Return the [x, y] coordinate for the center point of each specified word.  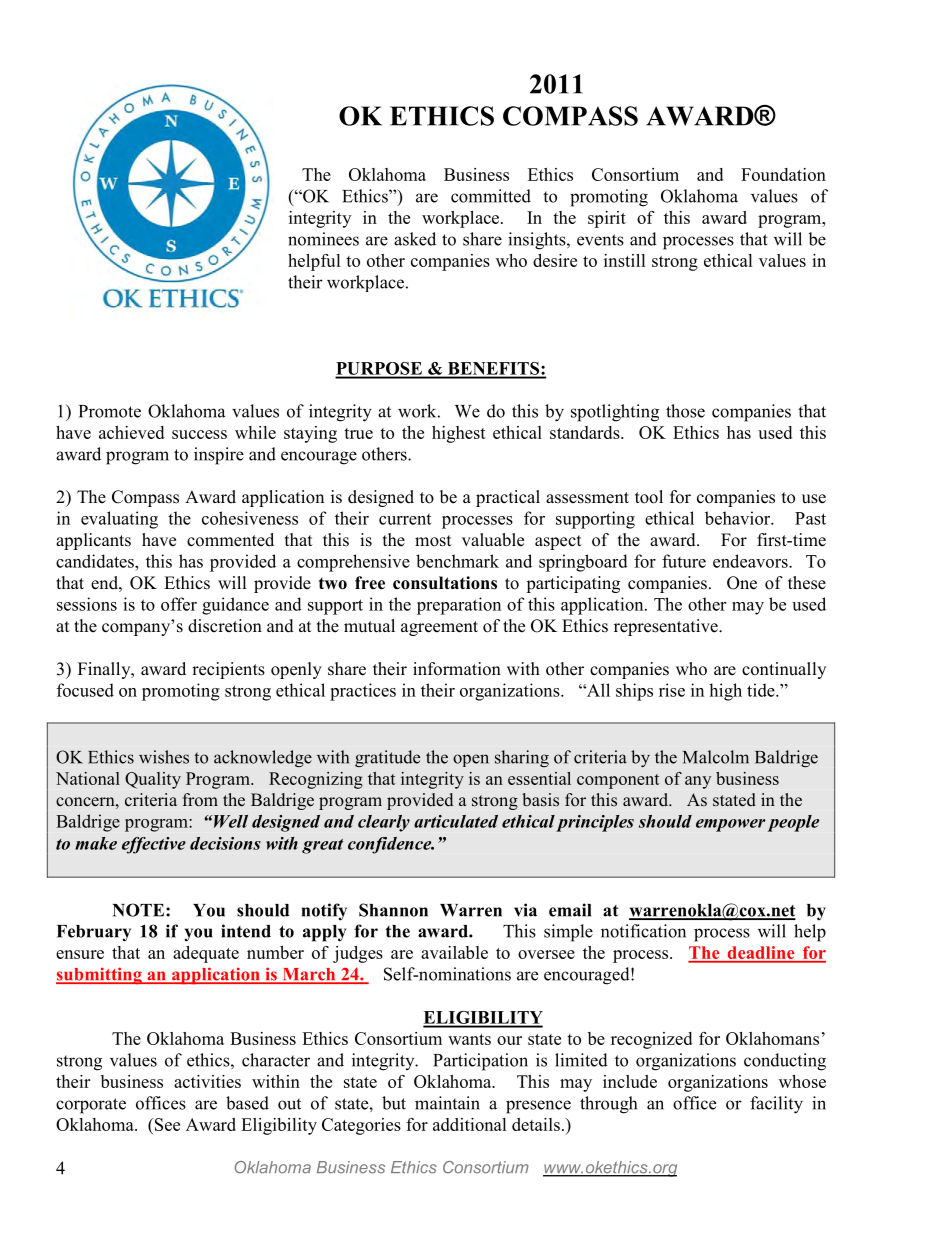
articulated [456, 821]
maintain [447, 1103]
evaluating [119, 520]
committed [491, 196]
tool [649, 497]
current [405, 519]
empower [730, 825]
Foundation [783, 174]
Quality [153, 780]
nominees [323, 239]
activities [207, 1081]
